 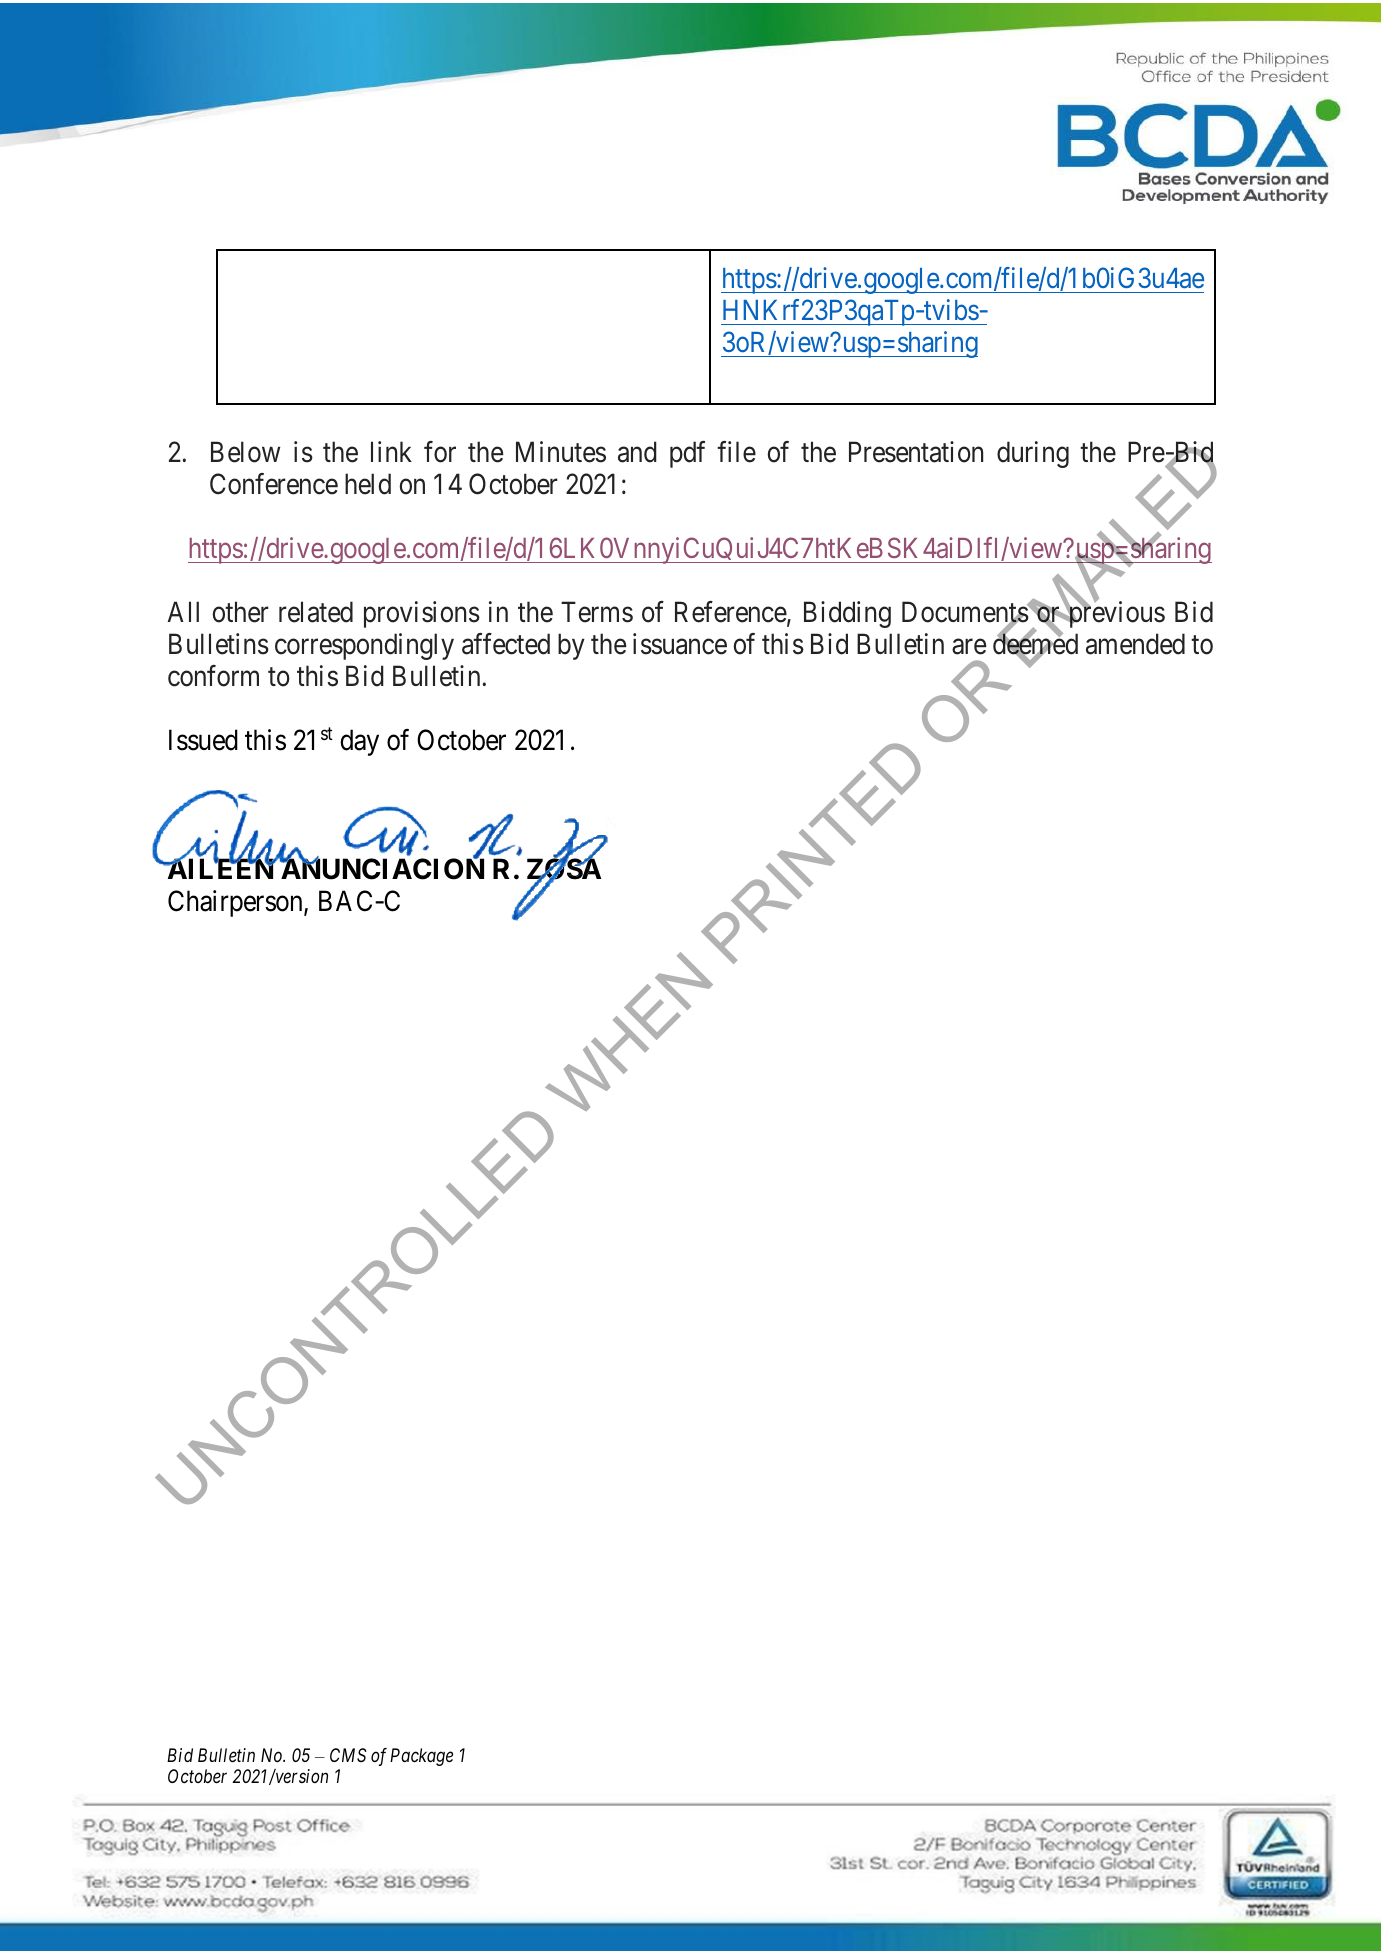 I want to click on pdf, so click(x=687, y=454).
